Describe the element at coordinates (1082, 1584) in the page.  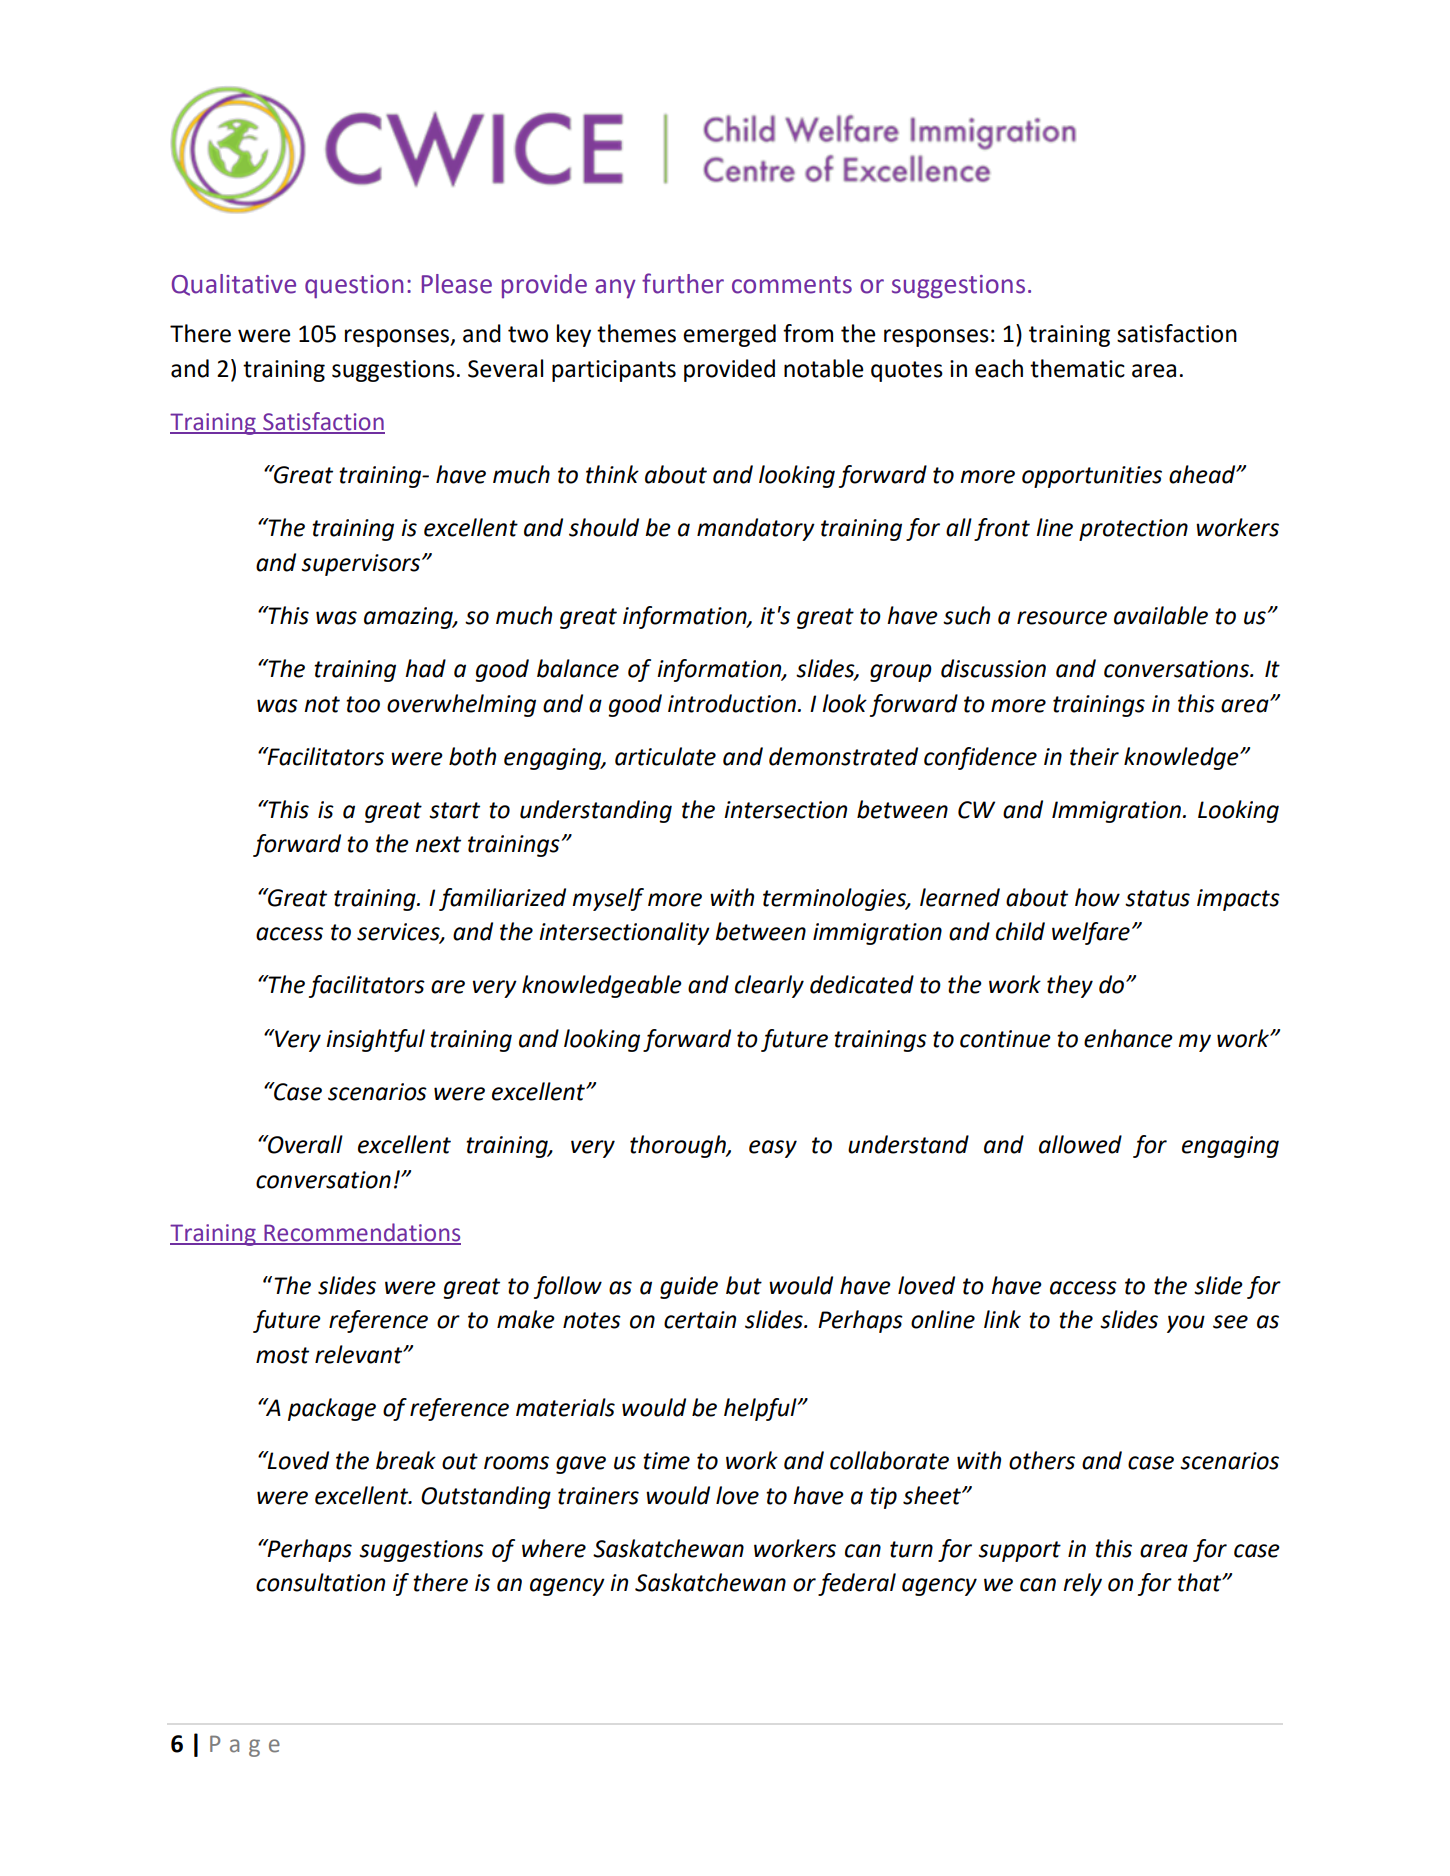
I see `rely` at that location.
